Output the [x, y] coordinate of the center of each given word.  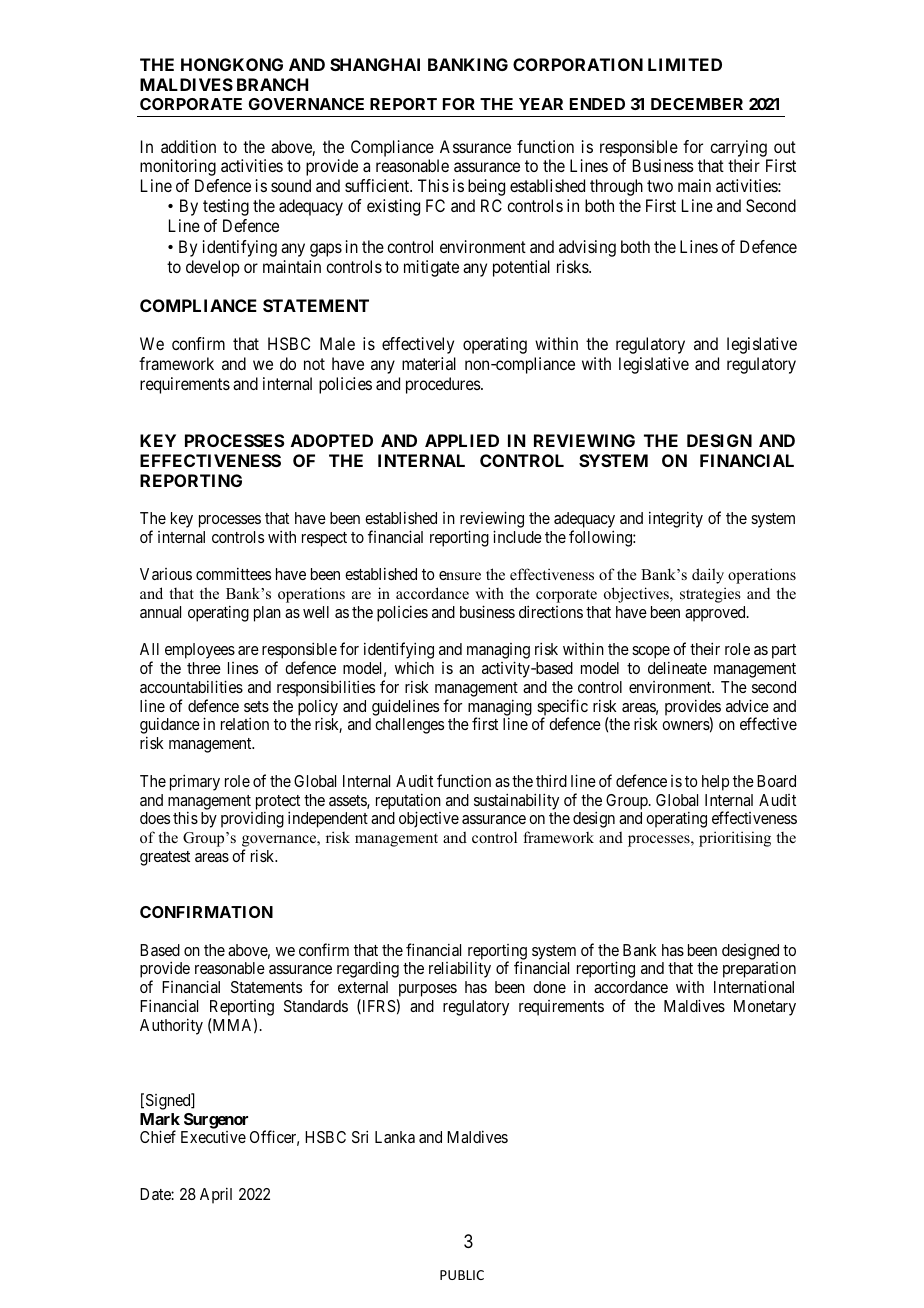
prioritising [735, 839]
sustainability [516, 801]
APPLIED [462, 440]
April [216, 1195]
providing [252, 819]
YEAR [541, 104]
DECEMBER [697, 104]
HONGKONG [232, 64]
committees [233, 573]
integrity [676, 519]
